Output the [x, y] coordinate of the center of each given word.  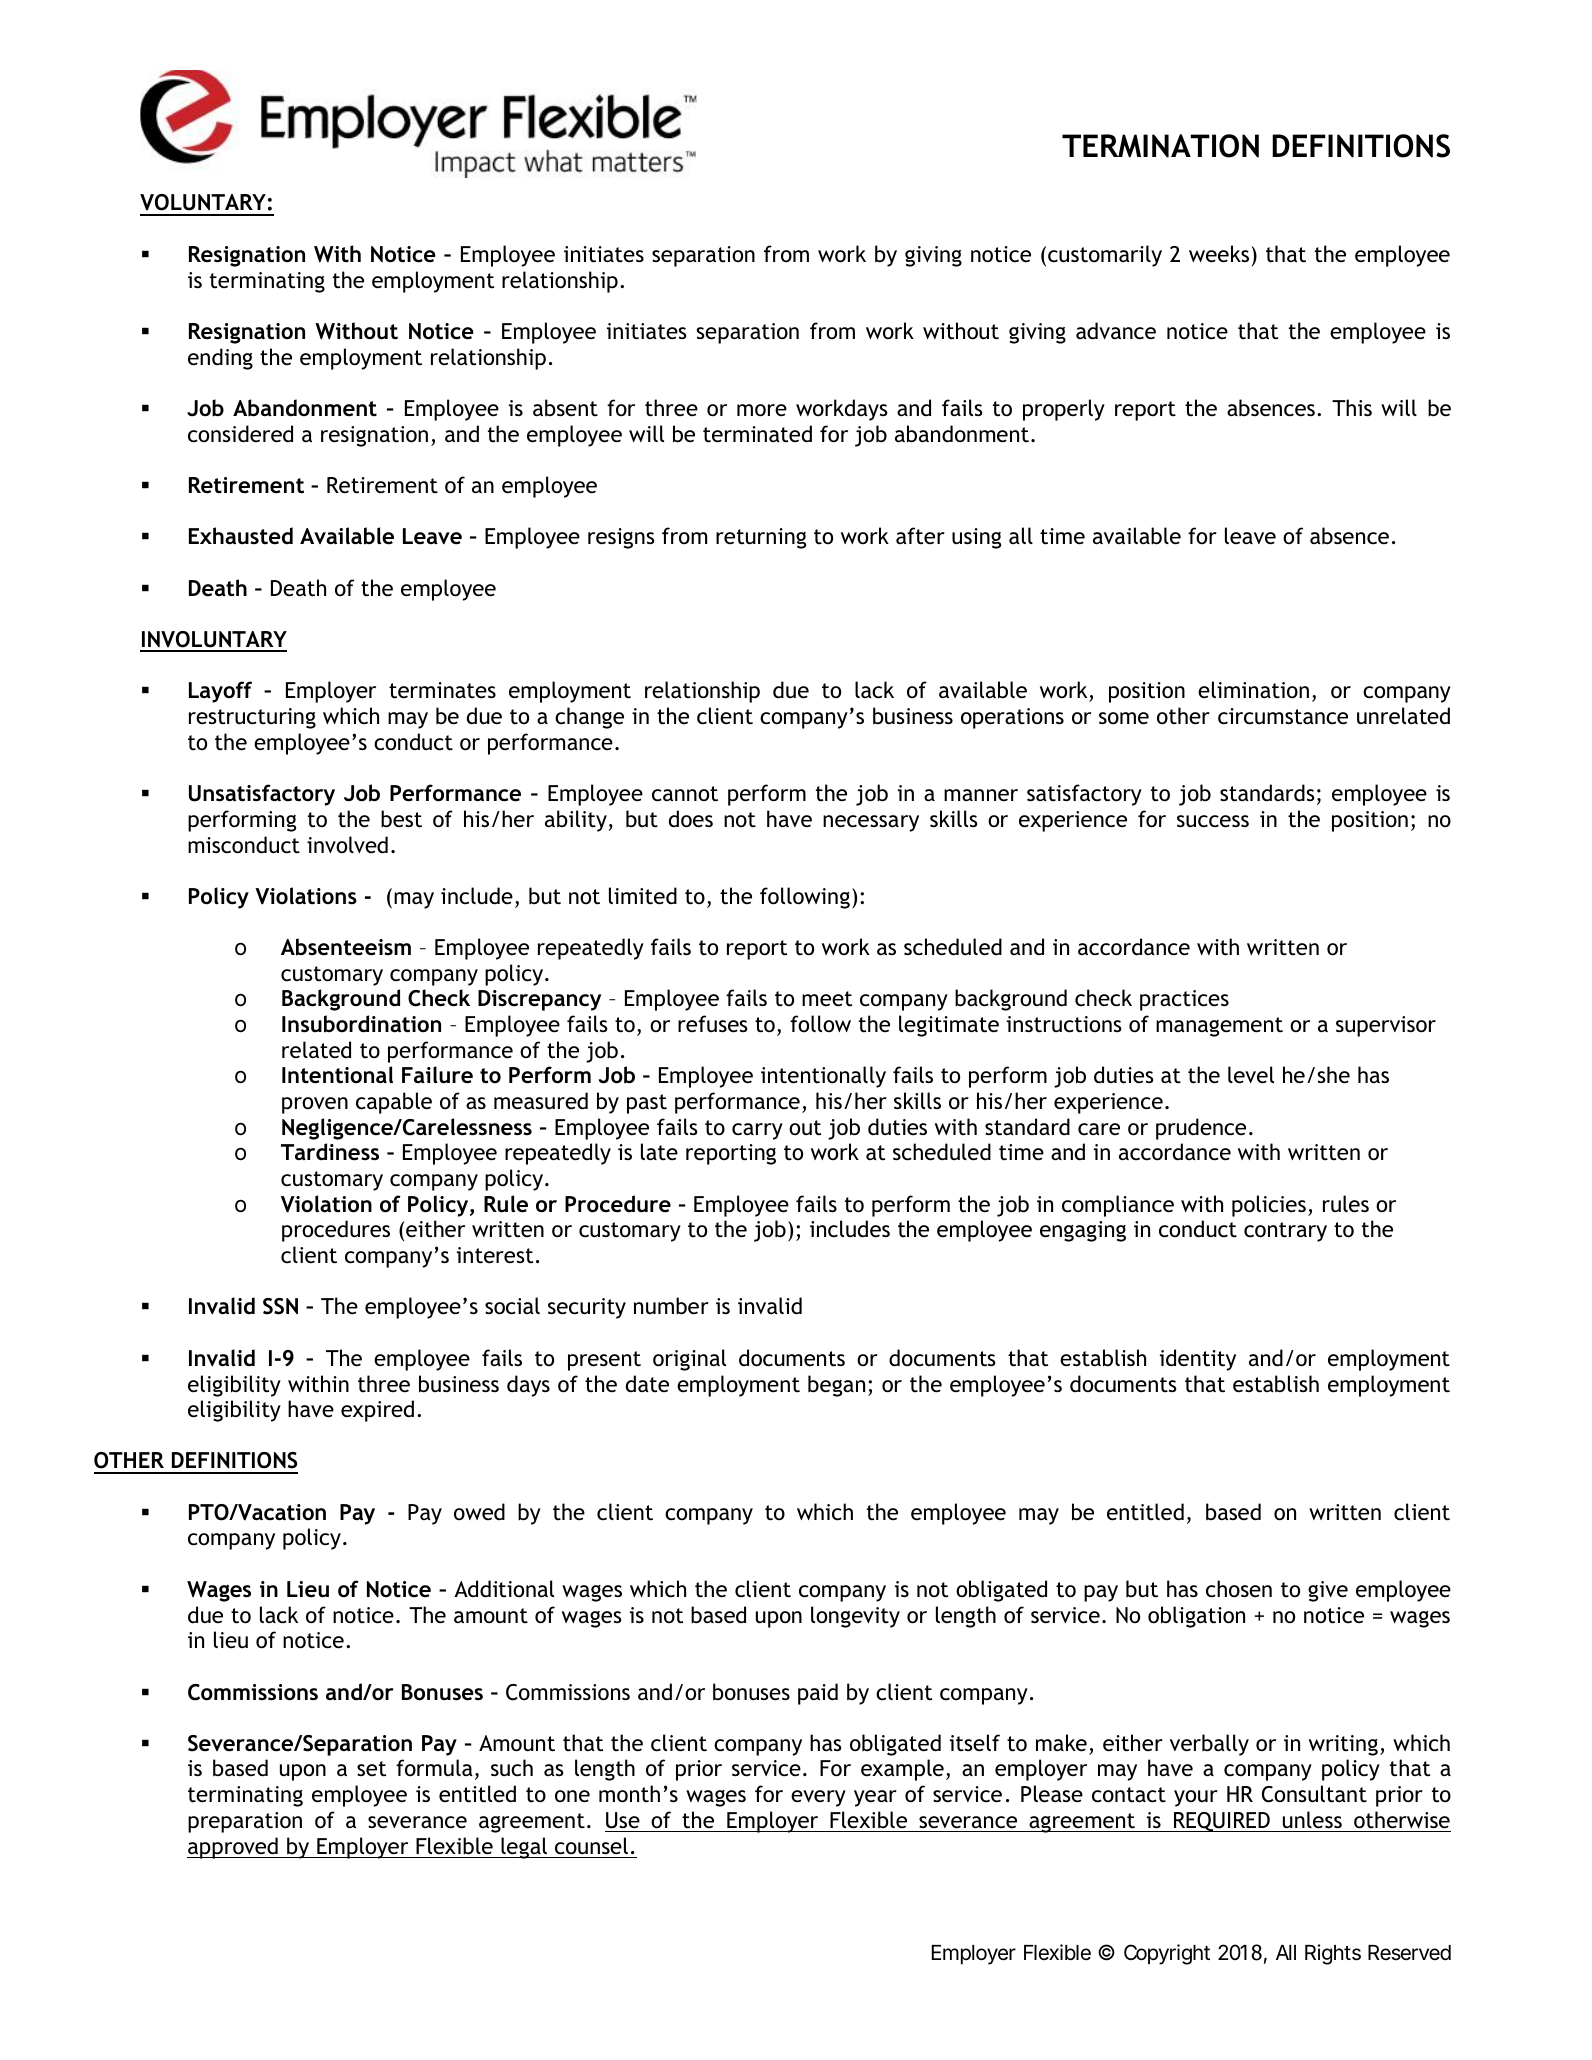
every [818, 1798]
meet [827, 999]
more [762, 410]
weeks [1219, 254]
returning [761, 538]
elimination [1253, 690]
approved [233, 1848]
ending [220, 359]
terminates [442, 690]
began [836, 1386]
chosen [1239, 1589]
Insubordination [361, 1024]
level [1251, 1075]
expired [377, 1411]
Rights [1333, 1954]
